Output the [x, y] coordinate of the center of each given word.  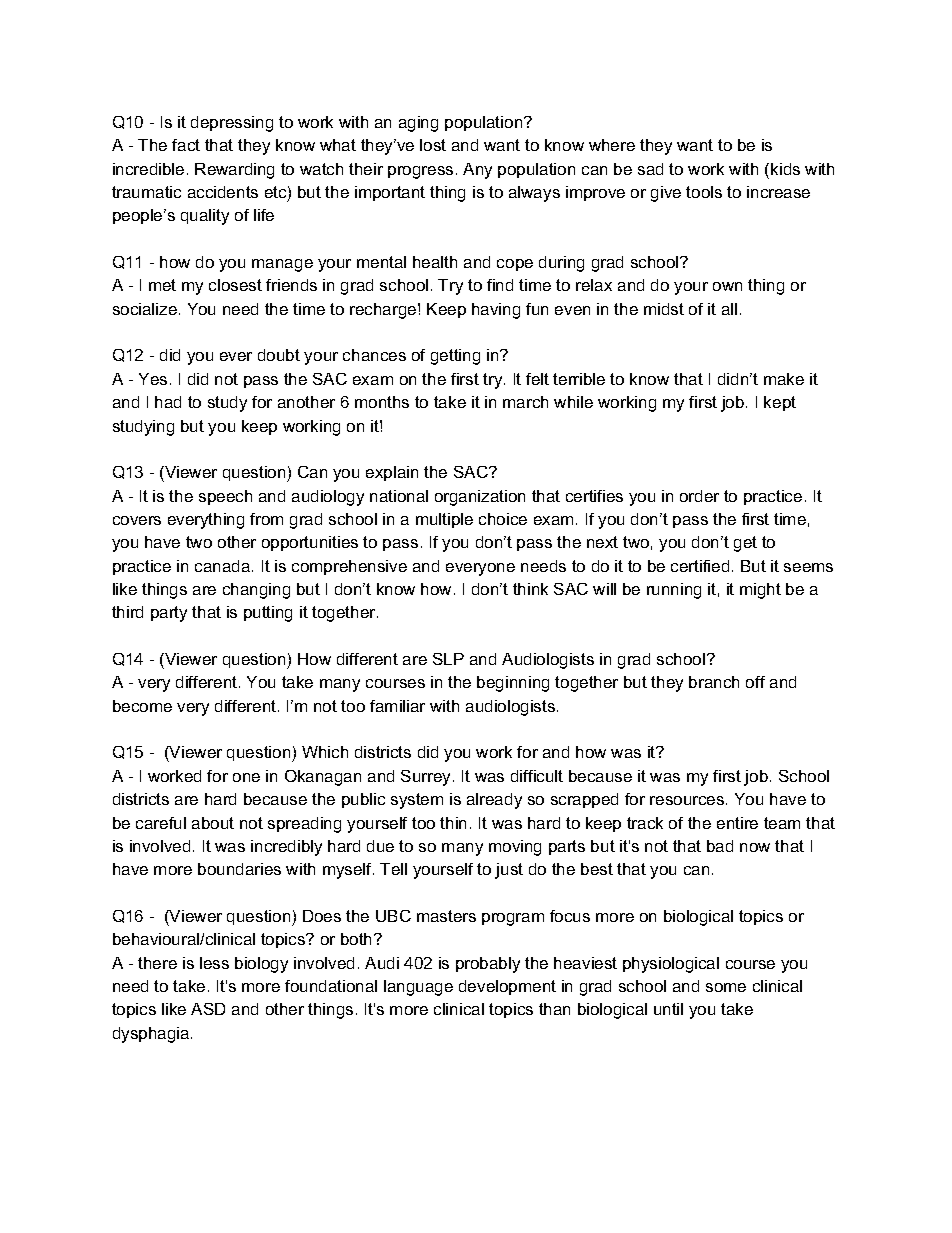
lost [433, 145]
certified [700, 566]
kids [785, 169]
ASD [208, 1009]
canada [224, 566]
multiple [444, 520]
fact [186, 145]
